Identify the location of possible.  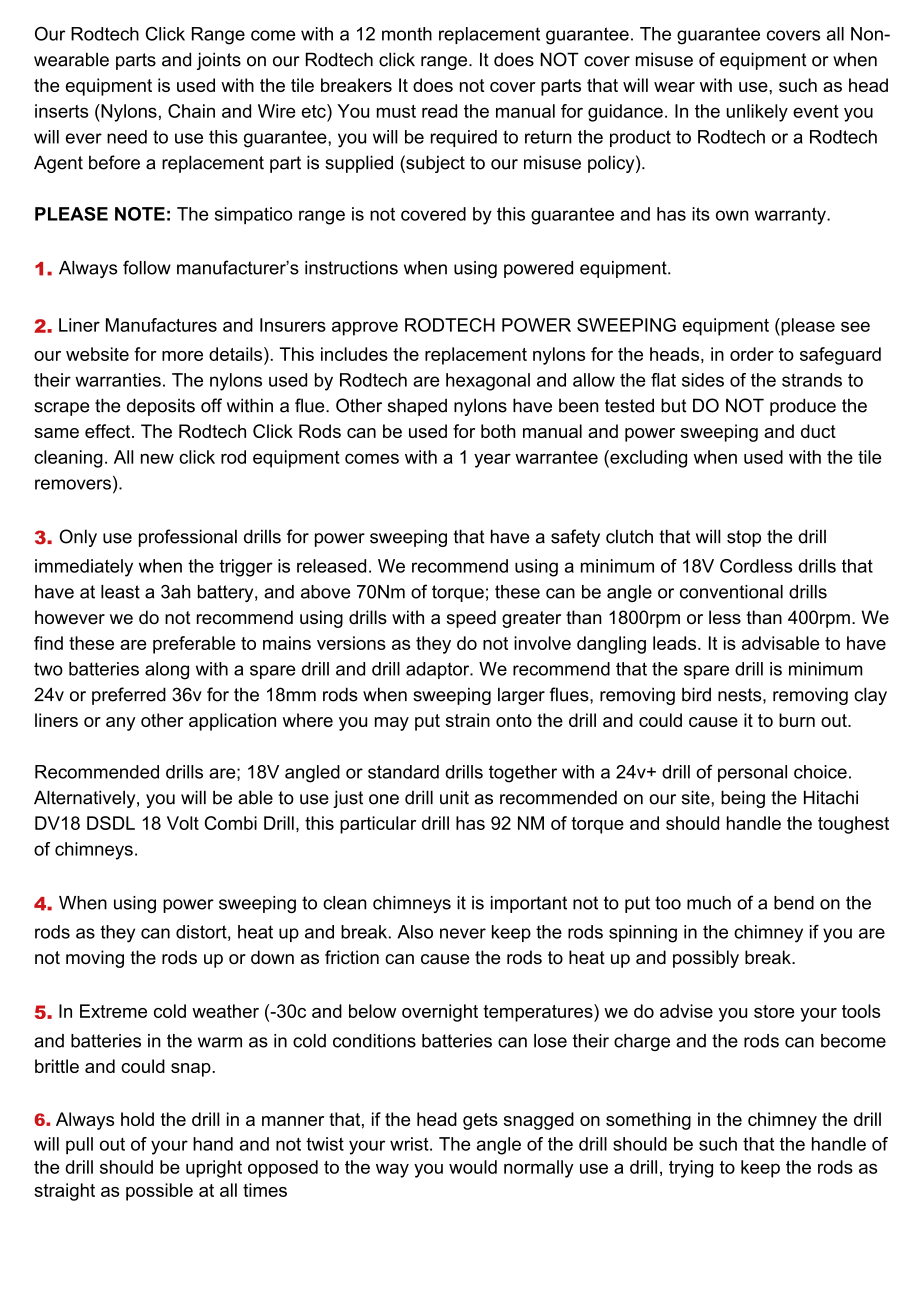
(159, 1192).
